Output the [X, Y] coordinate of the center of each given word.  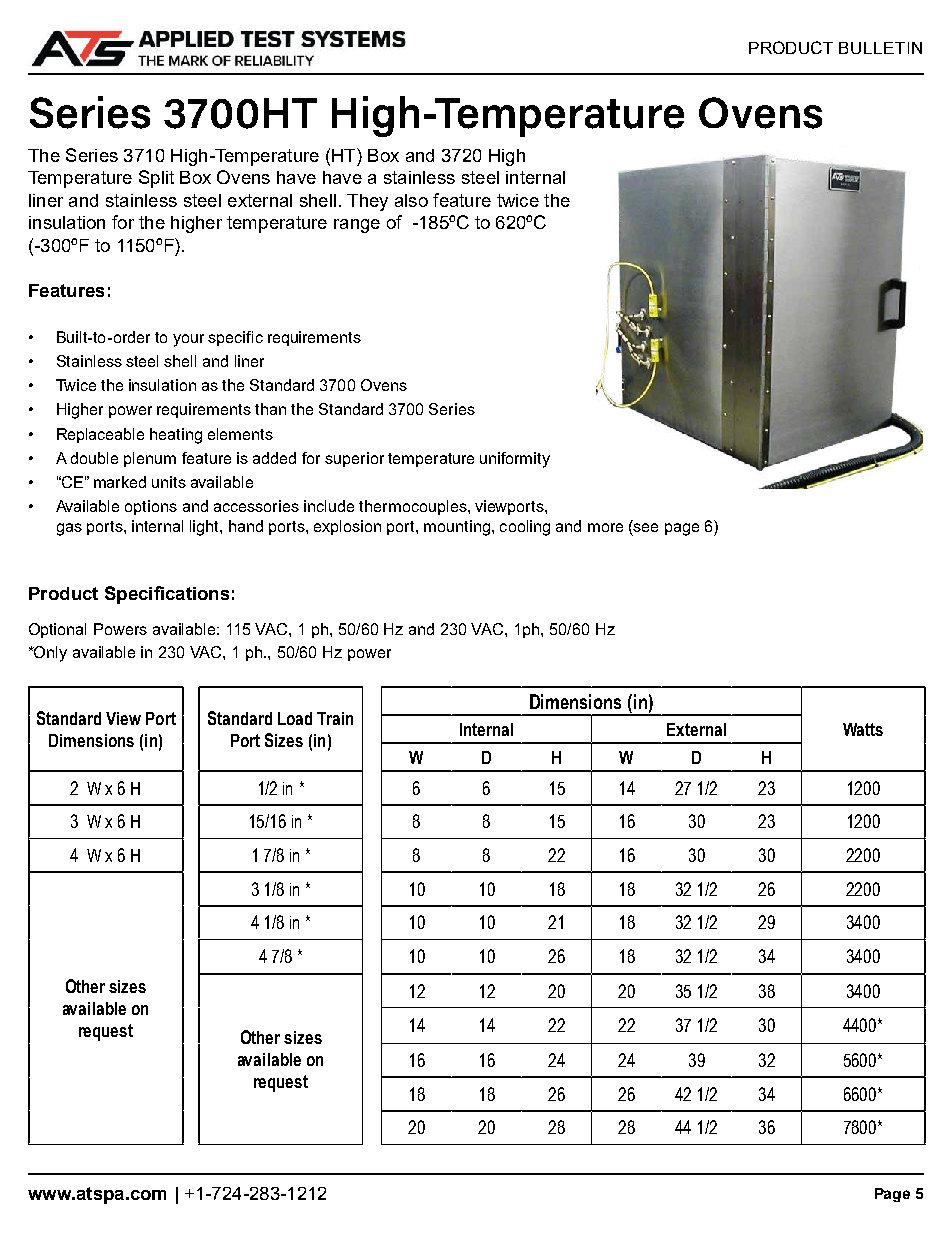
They [367, 202]
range [357, 226]
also [411, 200]
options [151, 507]
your [188, 340]
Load [295, 718]
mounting [457, 528]
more [605, 527]
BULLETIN [880, 48]
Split [156, 179]
